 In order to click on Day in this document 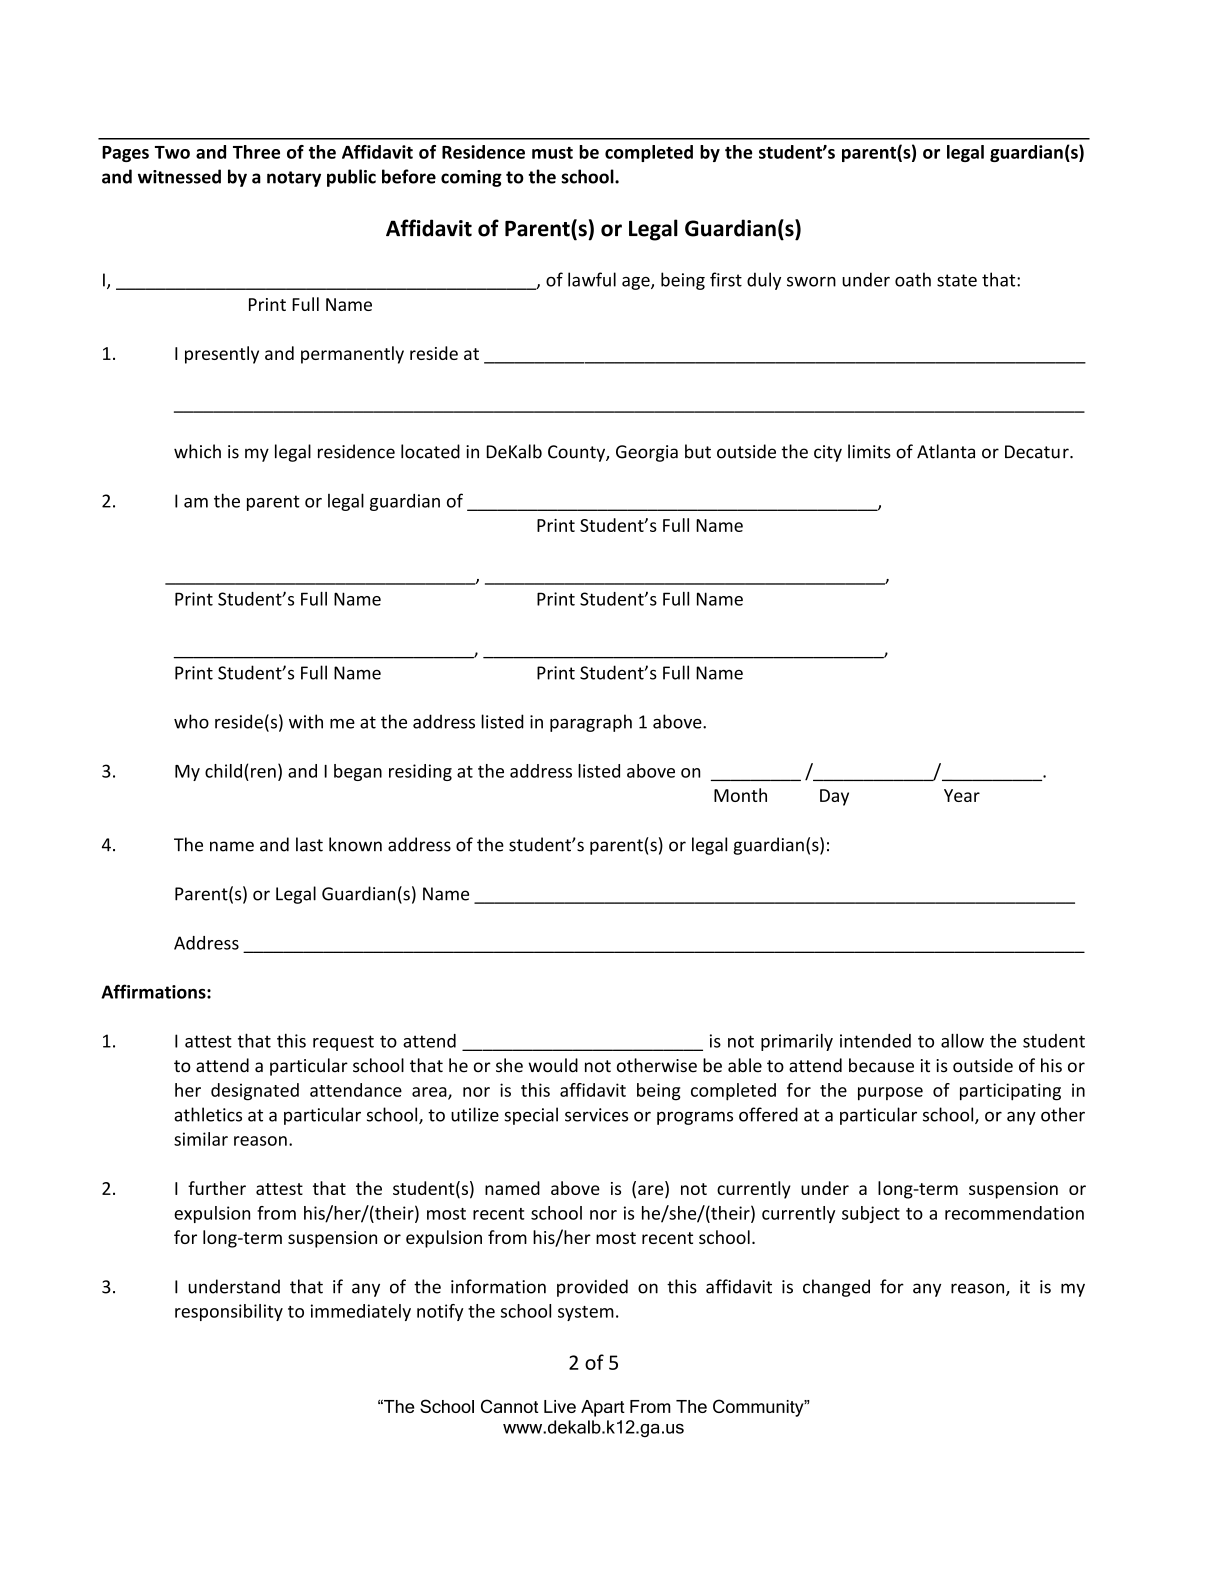, I will do `click(834, 797)`.
